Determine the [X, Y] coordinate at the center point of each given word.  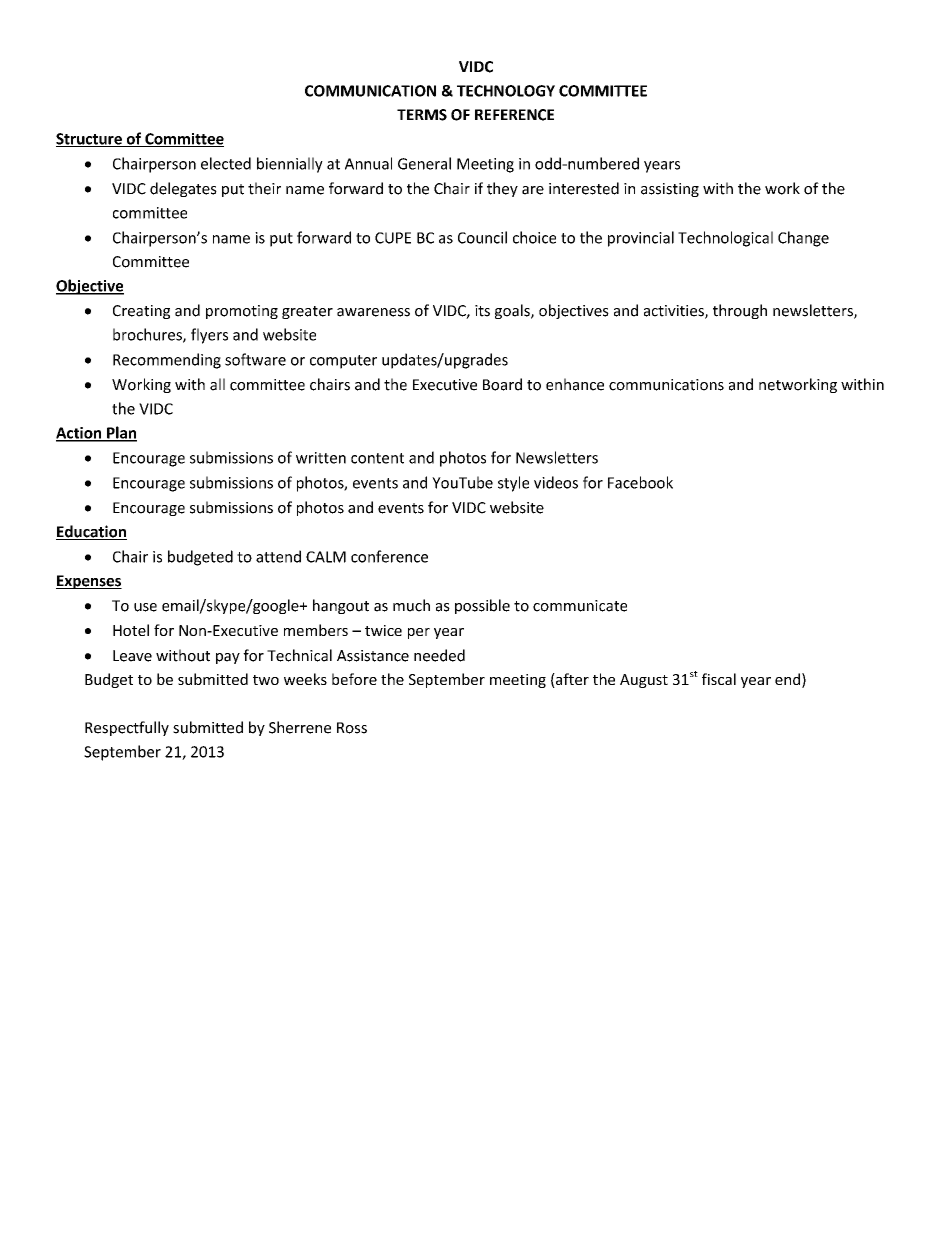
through [740, 311]
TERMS [422, 115]
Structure [90, 140]
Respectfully [127, 728]
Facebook [640, 482]
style [513, 484]
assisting [670, 190]
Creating [141, 312]
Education [91, 532]
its [482, 311]
